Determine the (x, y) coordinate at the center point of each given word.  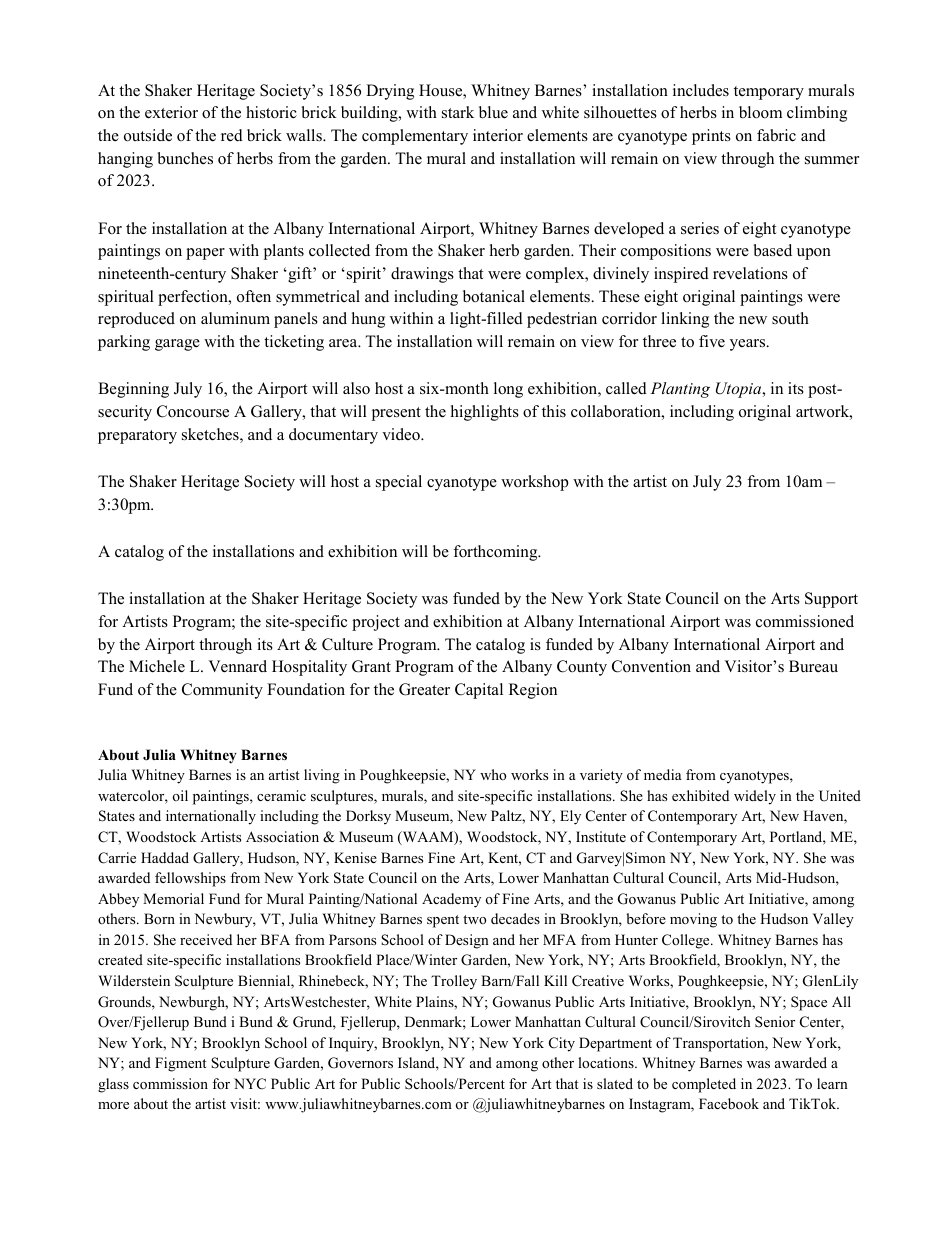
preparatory (137, 437)
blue (493, 112)
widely (755, 797)
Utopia (740, 390)
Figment (180, 1064)
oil (180, 795)
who (493, 774)
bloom (760, 112)
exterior (171, 112)
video (402, 434)
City (562, 1044)
